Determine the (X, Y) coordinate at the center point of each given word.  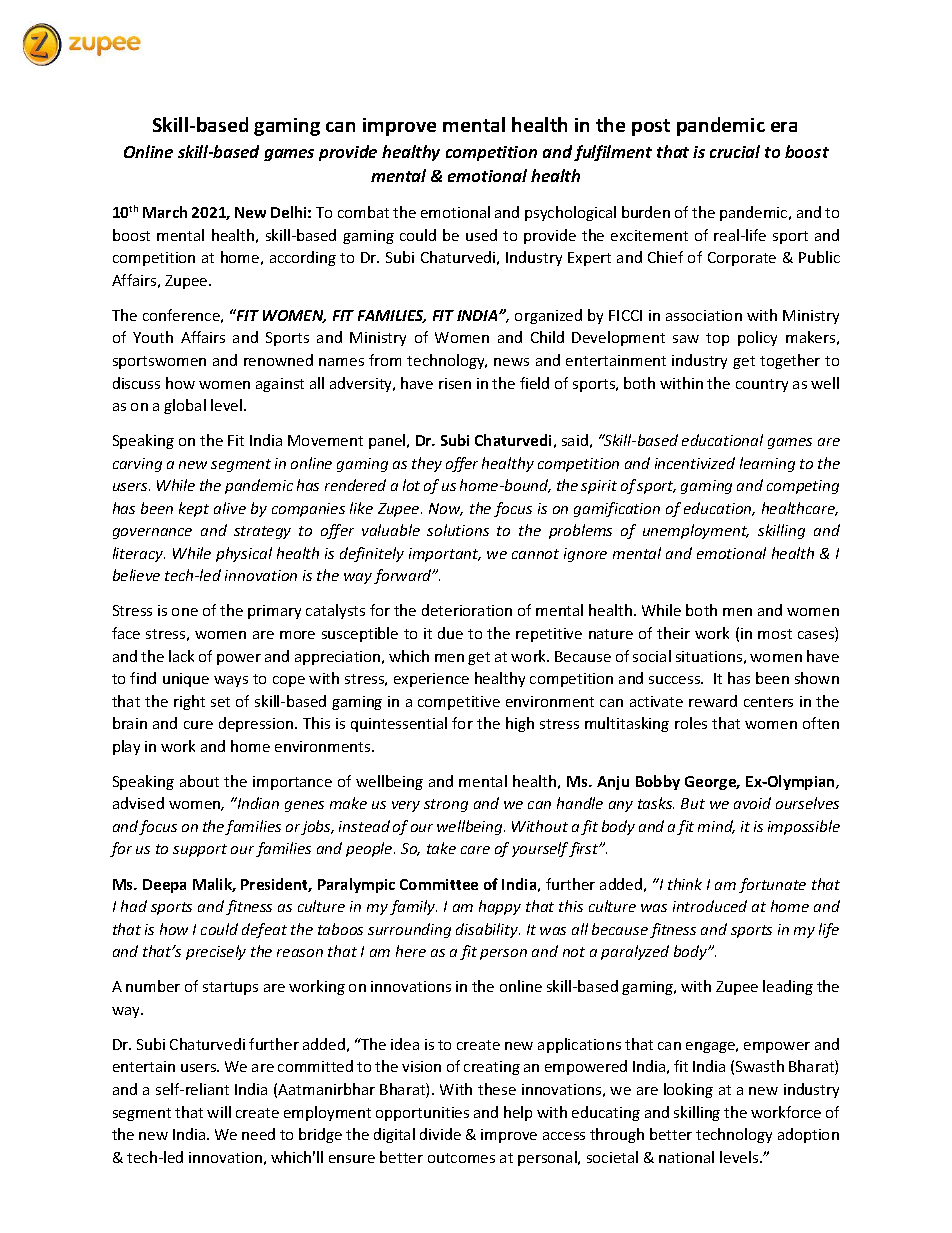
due (450, 633)
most (775, 634)
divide (440, 1134)
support (200, 850)
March (165, 212)
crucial (735, 151)
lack (181, 656)
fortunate (772, 885)
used (481, 235)
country (762, 385)
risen (455, 383)
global (185, 406)
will (219, 1112)
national (686, 1157)
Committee (439, 884)
